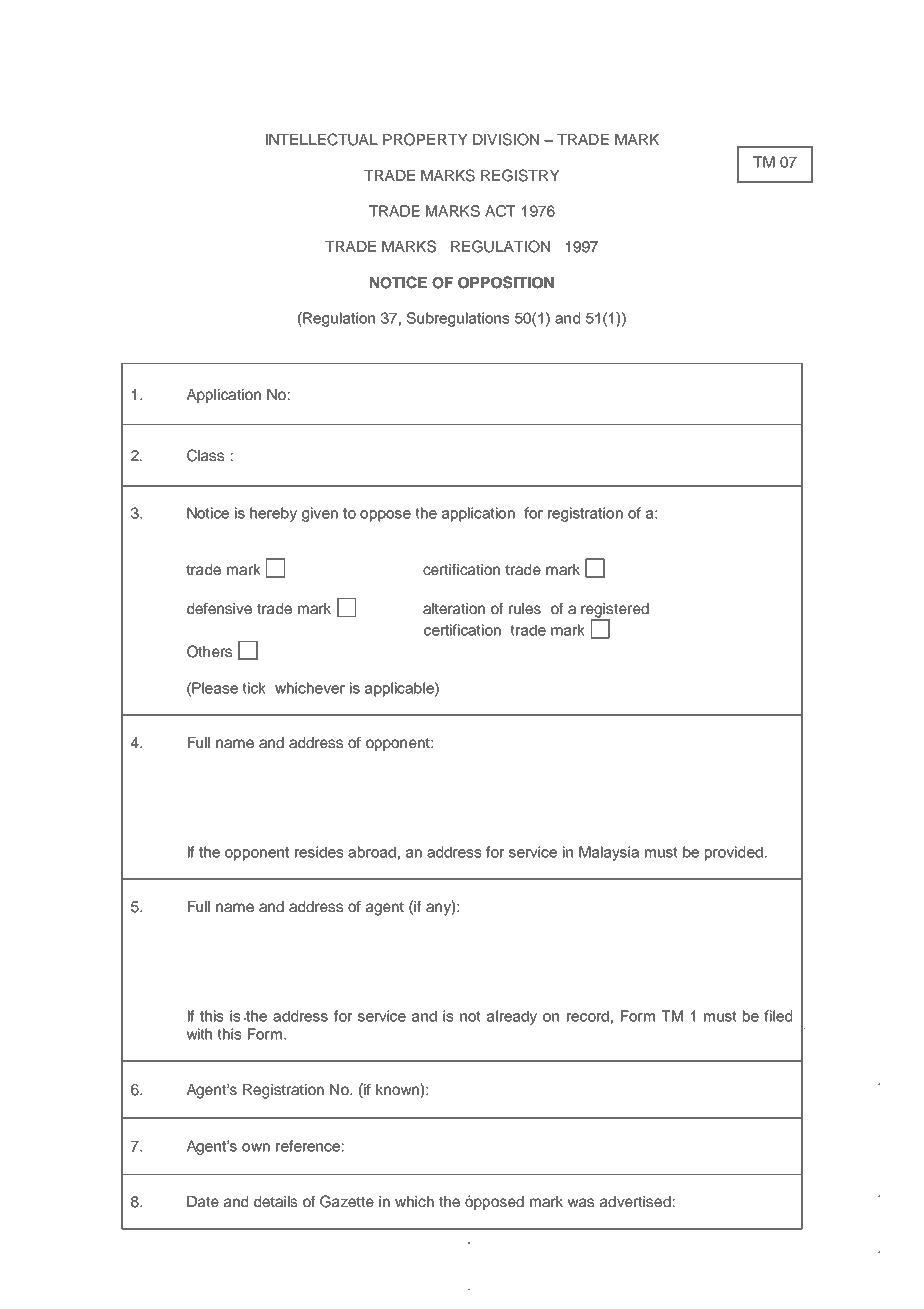 The width and height of the image is (924, 1309). Describe the element at coordinates (520, 175) in the image. I see `REGISTRY` at that location.
